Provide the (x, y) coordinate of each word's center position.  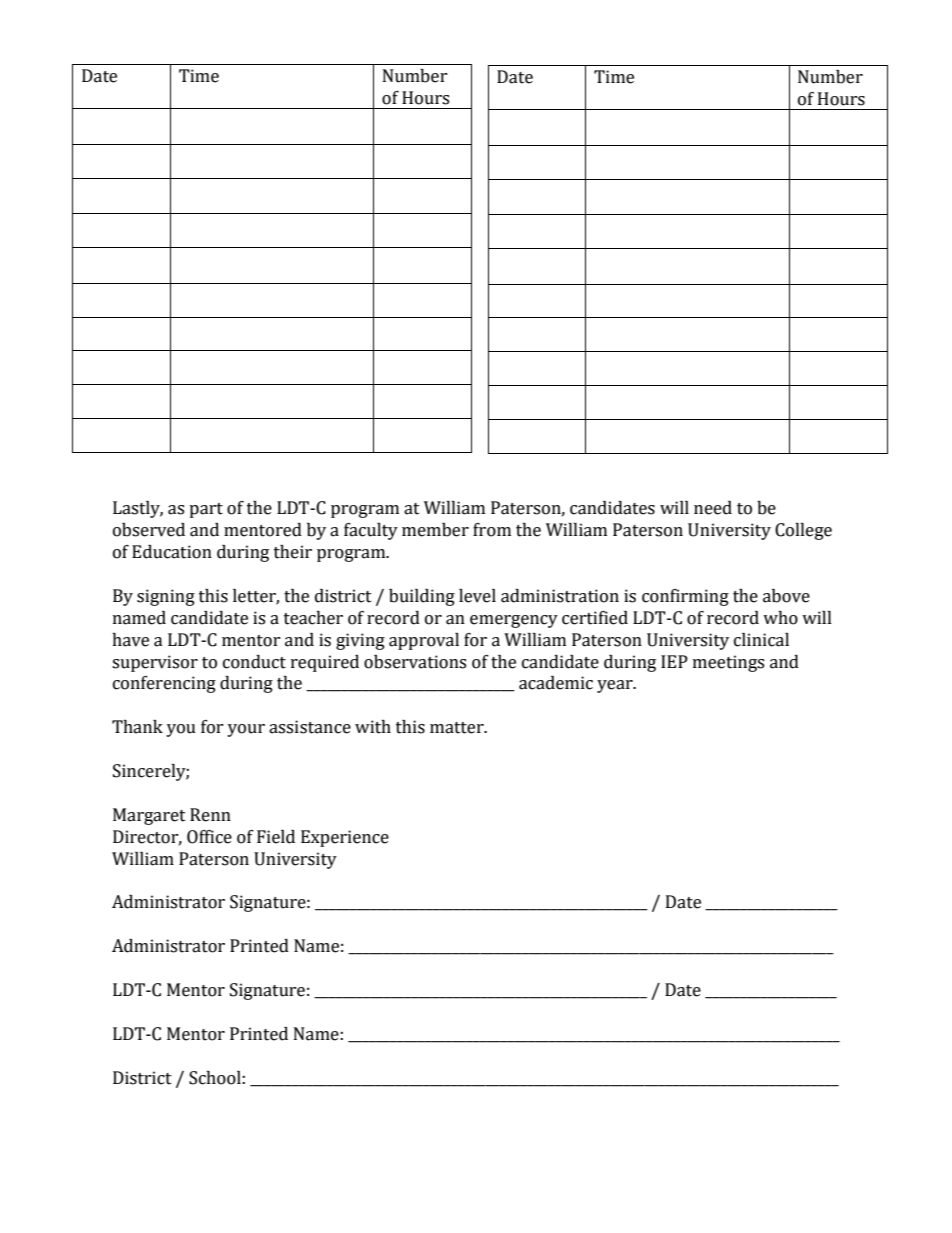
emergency (514, 621)
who (780, 618)
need (713, 508)
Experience (345, 838)
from (492, 530)
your (246, 730)
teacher (313, 618)
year (616, 686)
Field (276, 837)
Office (209, 837)
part (206, 510)
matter (458, 728)
